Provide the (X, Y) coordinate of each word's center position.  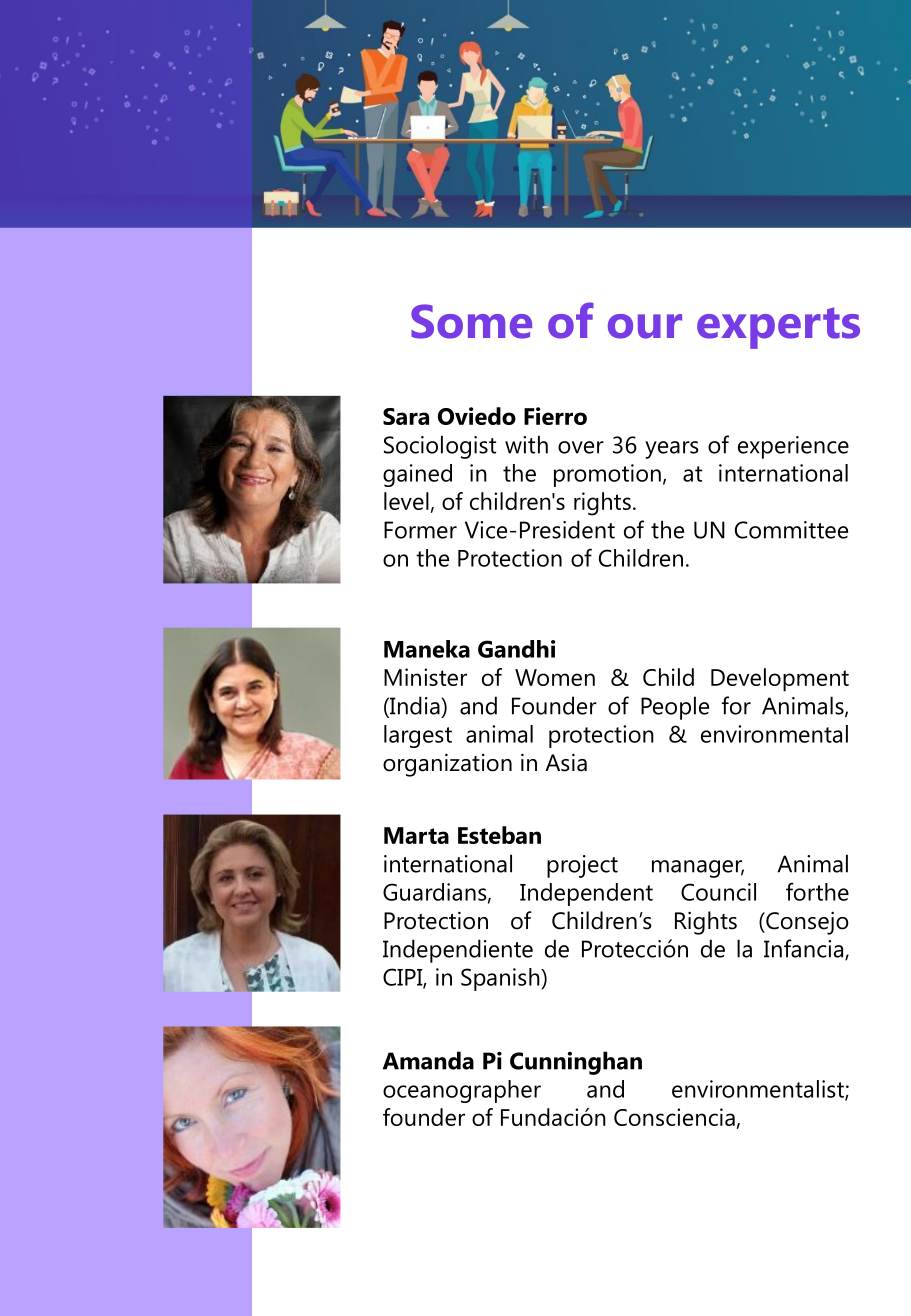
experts (778, 328)
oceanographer (462, 1091)
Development (780, 679)
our (645, 326)
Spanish (501, 979)
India (415, 706)
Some (471, 321)
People (675, 708)
